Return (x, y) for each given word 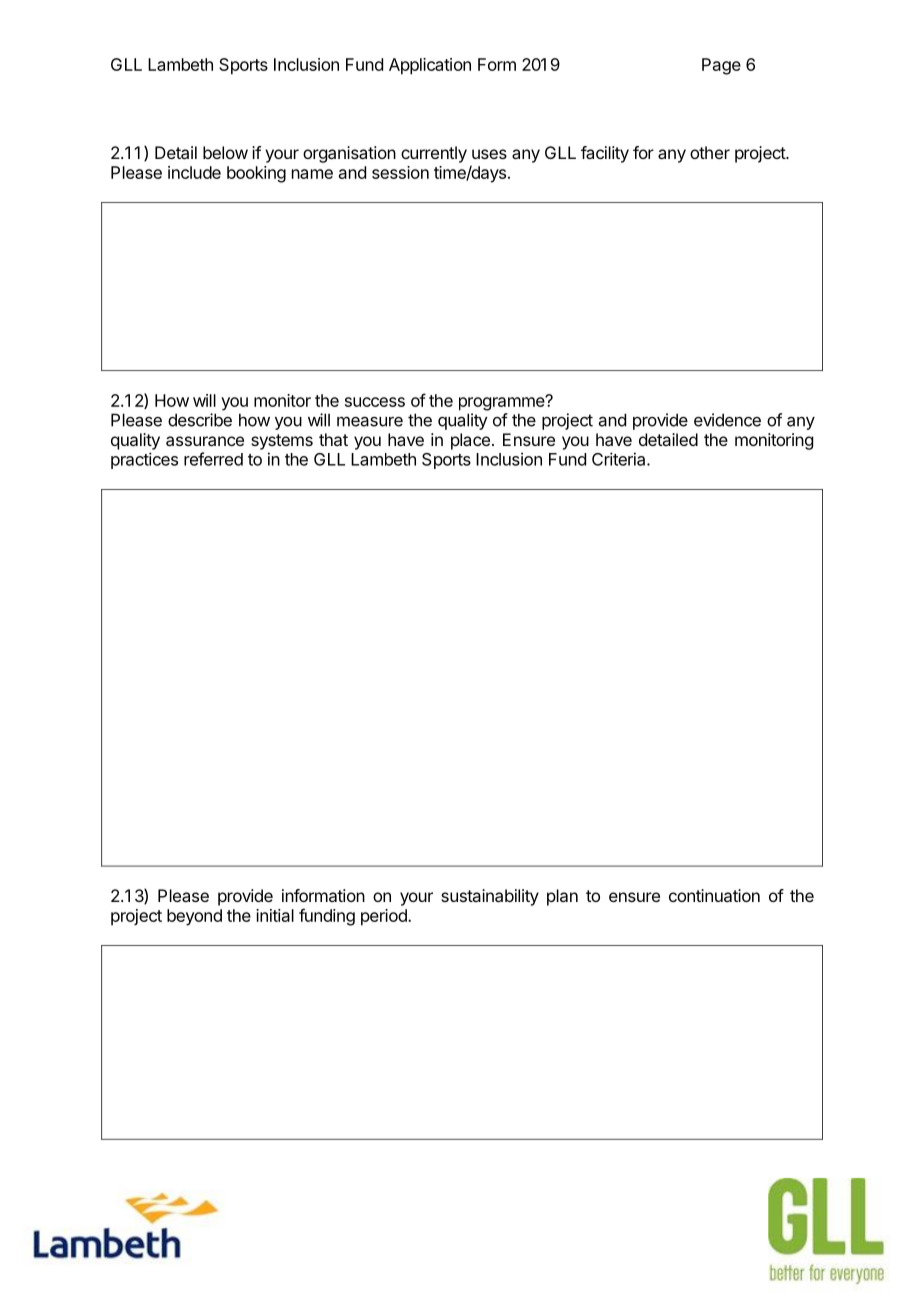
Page (721, 66)
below (225, 152)
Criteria (620, 459)
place (470, 441)
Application (430, 66)
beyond (194, 917)
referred (213, 459)
